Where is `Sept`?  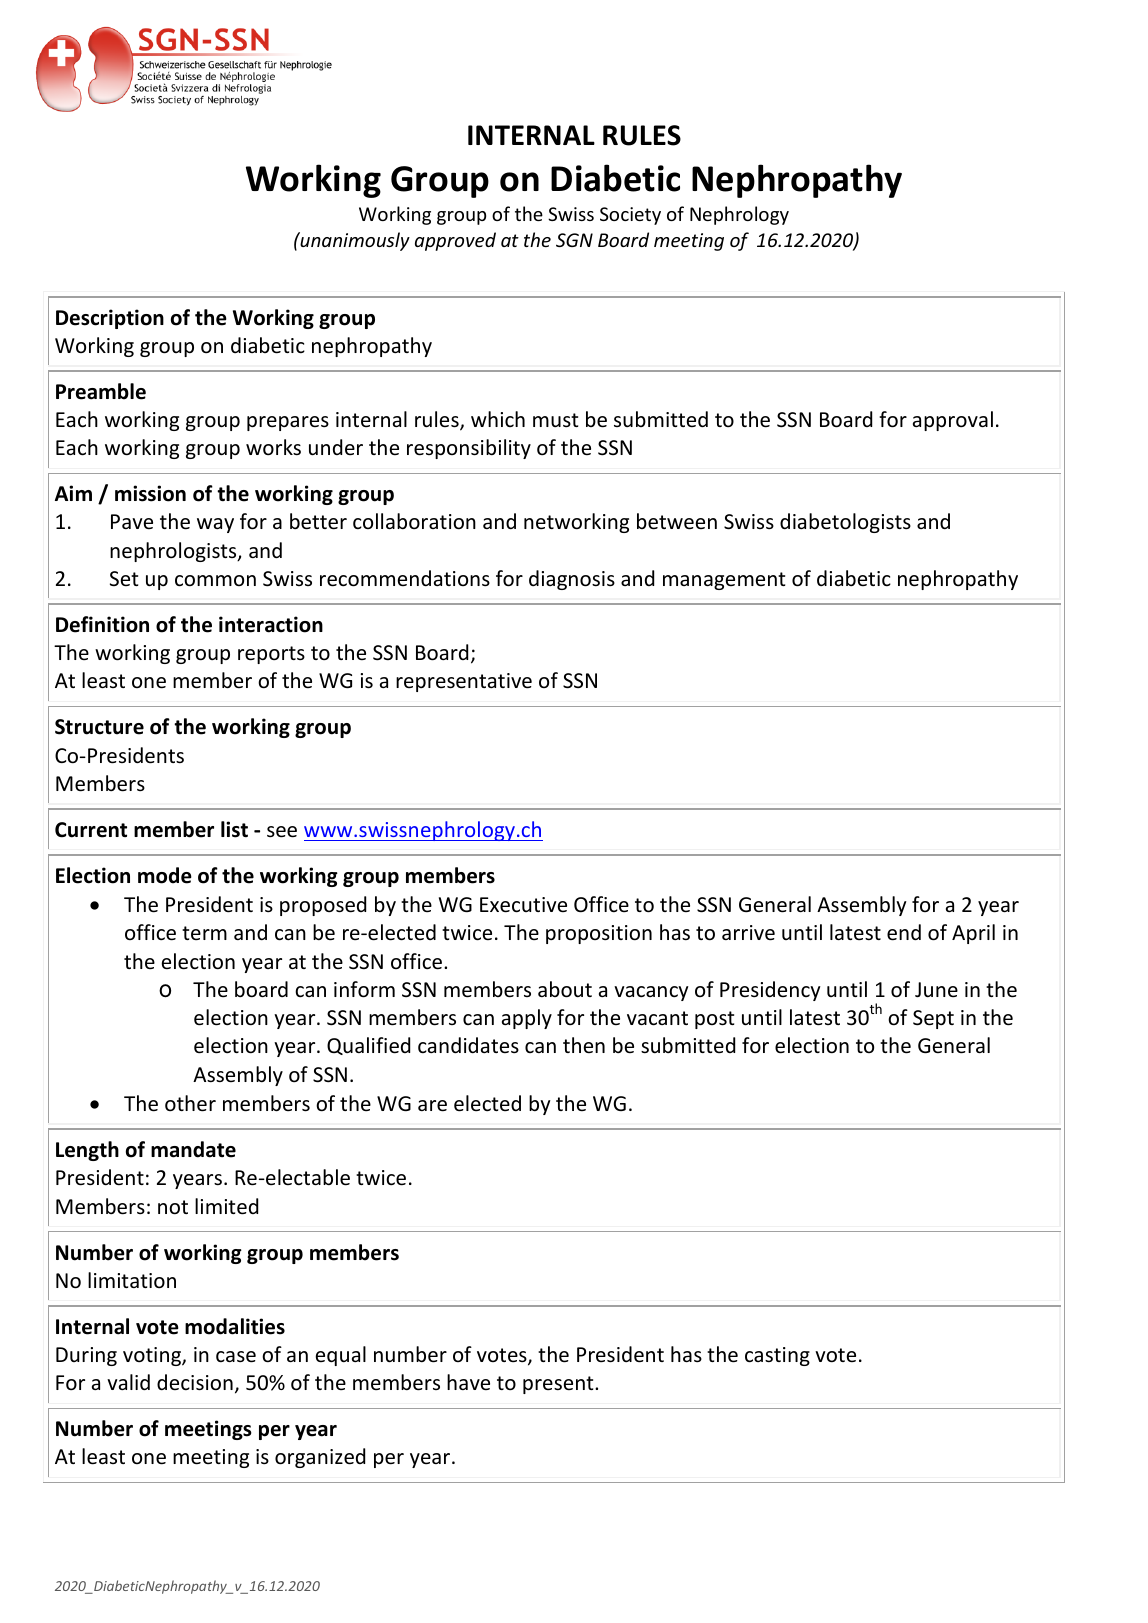
Sept is located at coordinates (933, 1019).
